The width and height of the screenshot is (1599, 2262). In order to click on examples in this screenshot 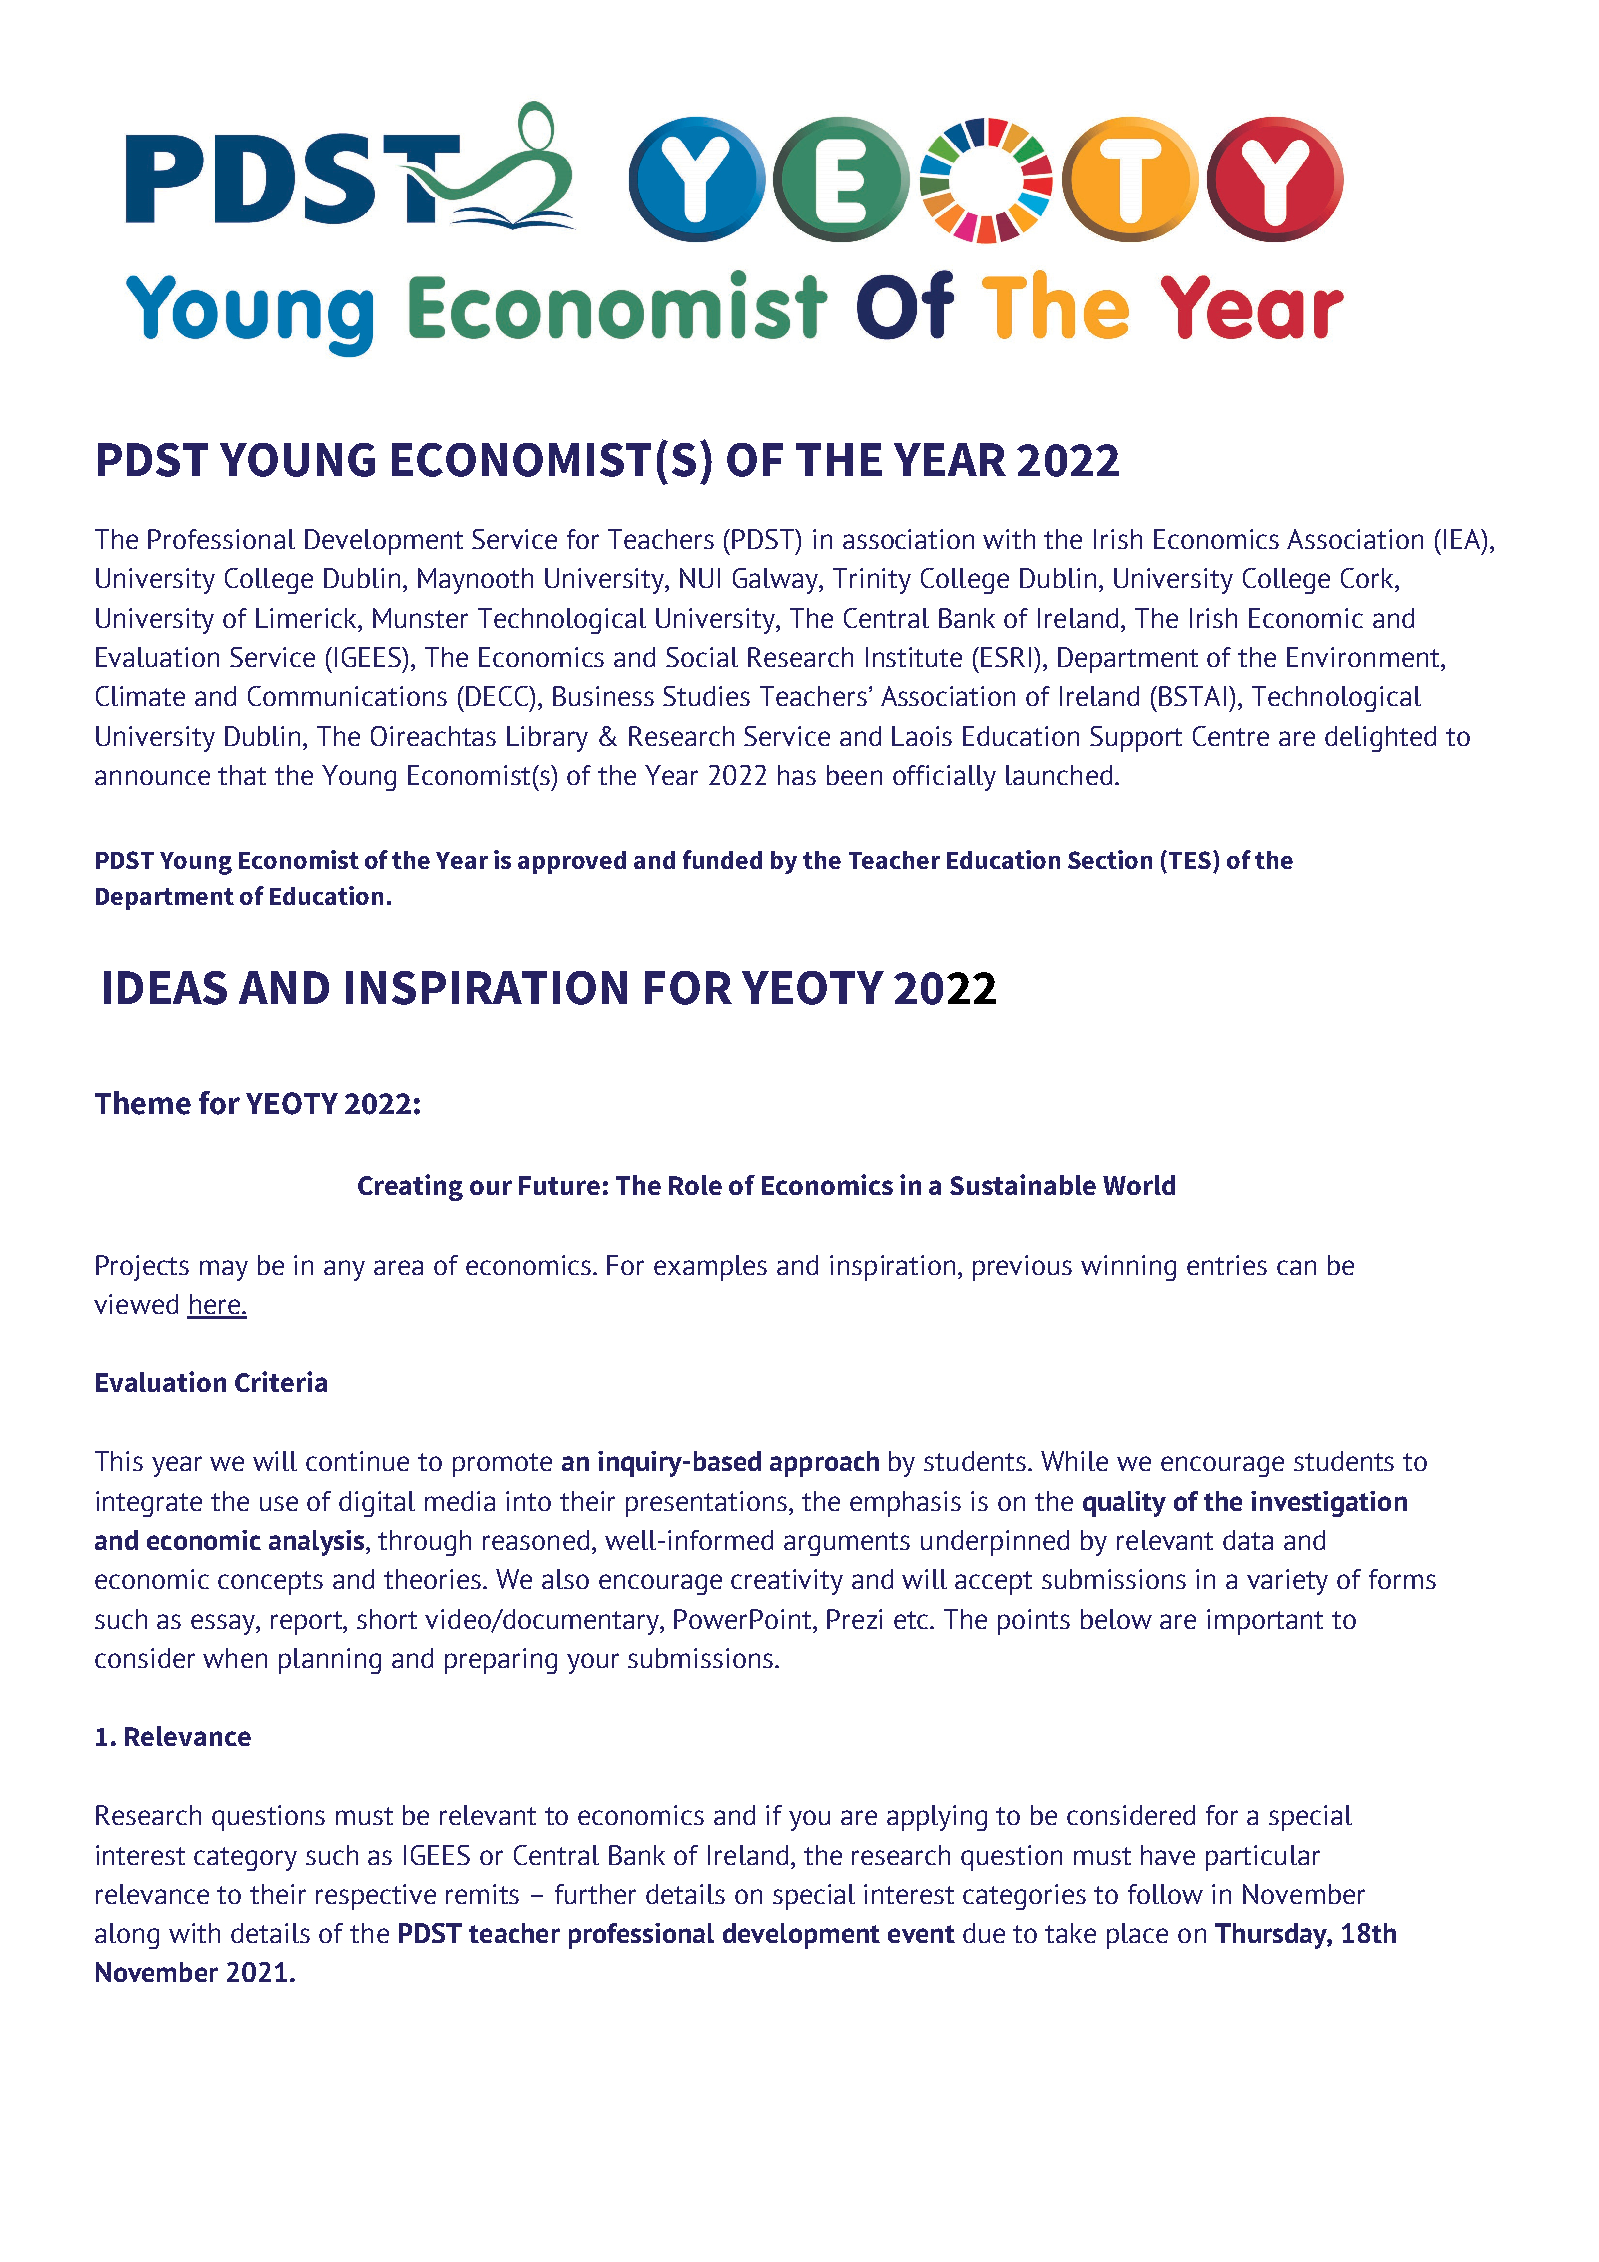, I will do `click(710, 1268)`.
